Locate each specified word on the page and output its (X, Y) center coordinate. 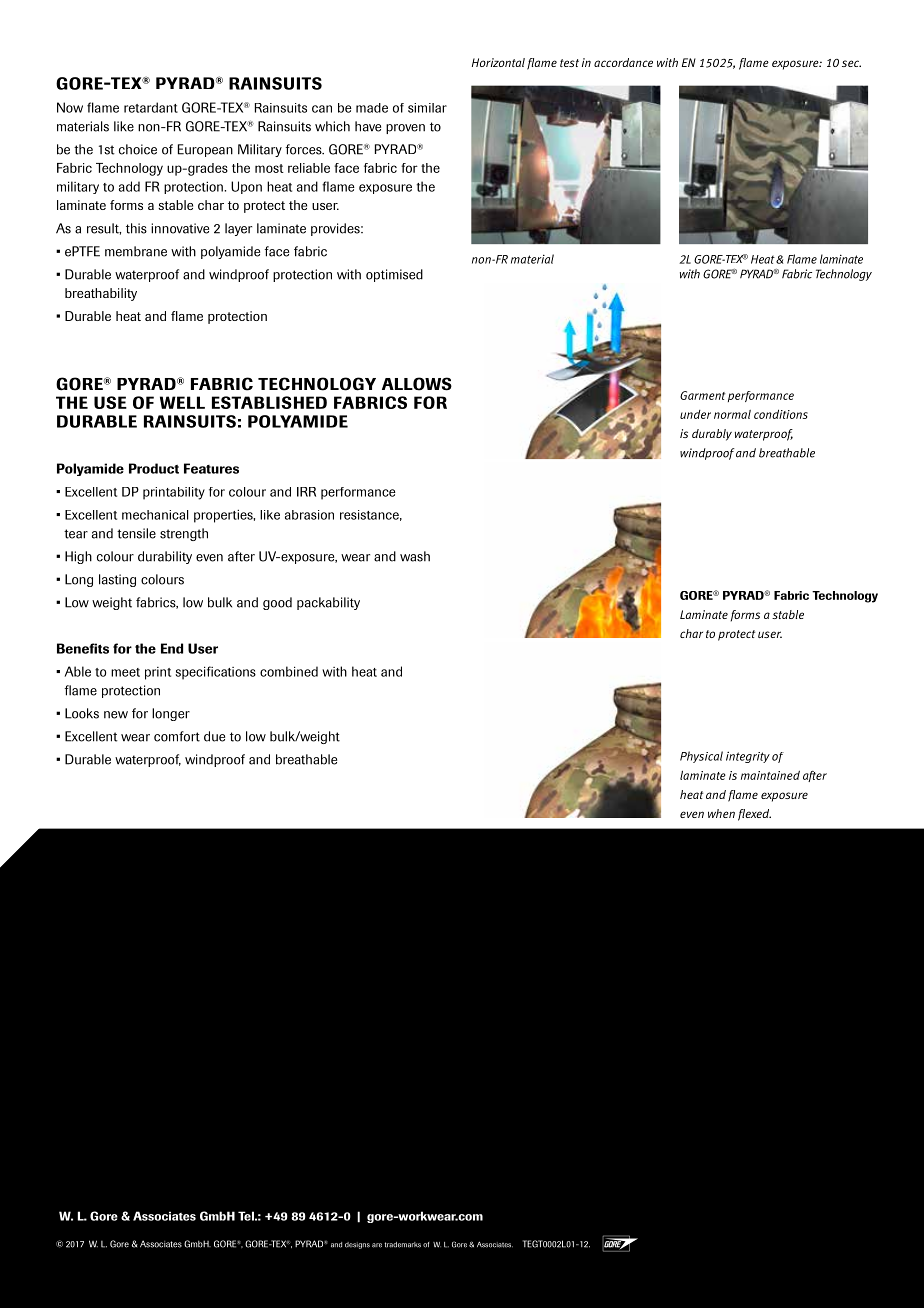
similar (427, 108)
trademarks (403, 1245)
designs (357, 1245)
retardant (151, 107)
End (172, 648)
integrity (748, 757)
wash (415, 556)
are (377, 1245)
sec (851, 63)
